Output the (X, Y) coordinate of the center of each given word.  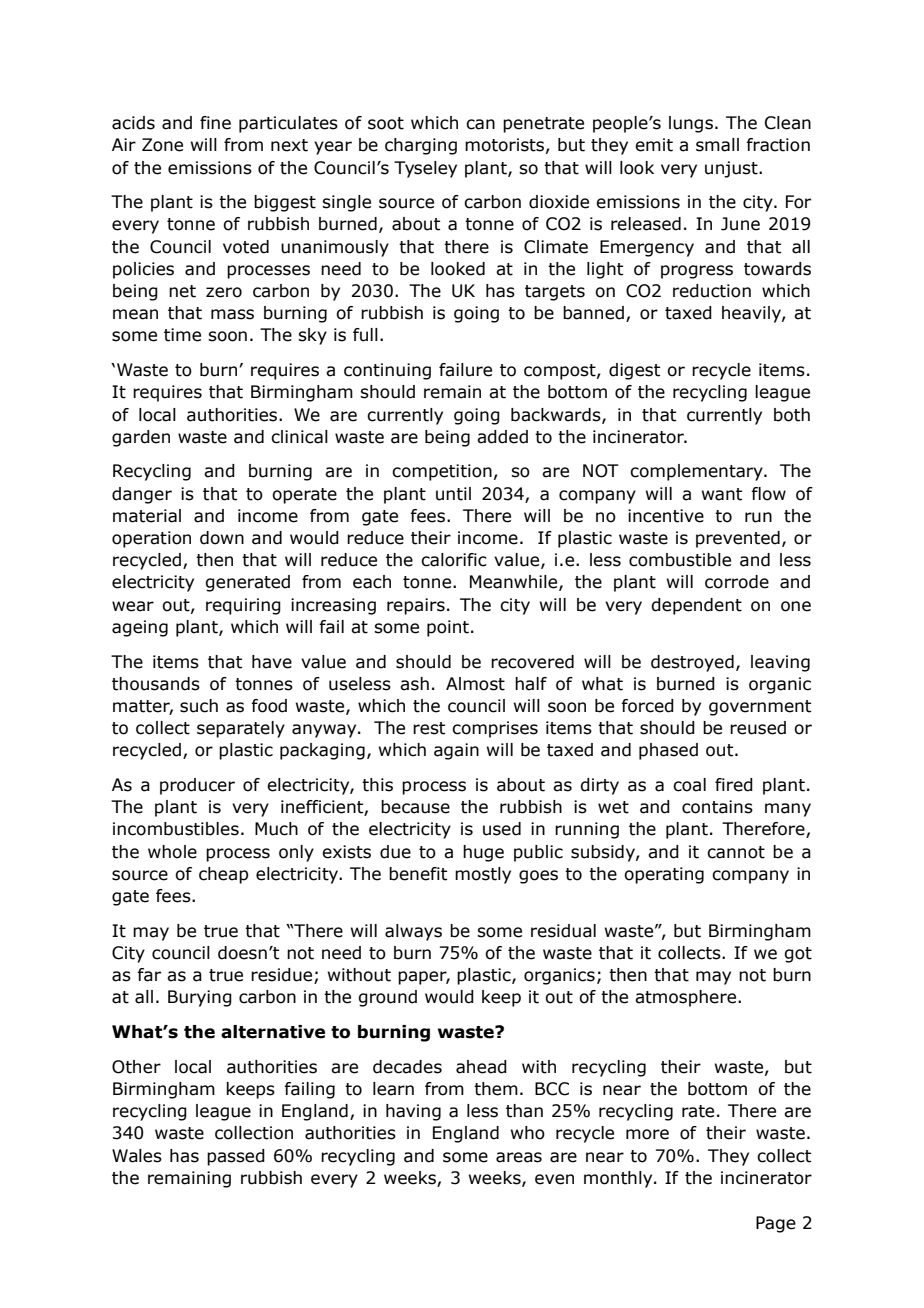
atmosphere (687, 998)
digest (634, 371)
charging (421, 146)
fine (215, 123)
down (222, 538)
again (456, 751)
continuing (387, 371)
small (717, 145)
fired (734, 785)
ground (387, 998)
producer (197, 786)
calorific (454, 560)
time (182, 335)
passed (236, 1157)
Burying (200, 998)
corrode (737, 582)
